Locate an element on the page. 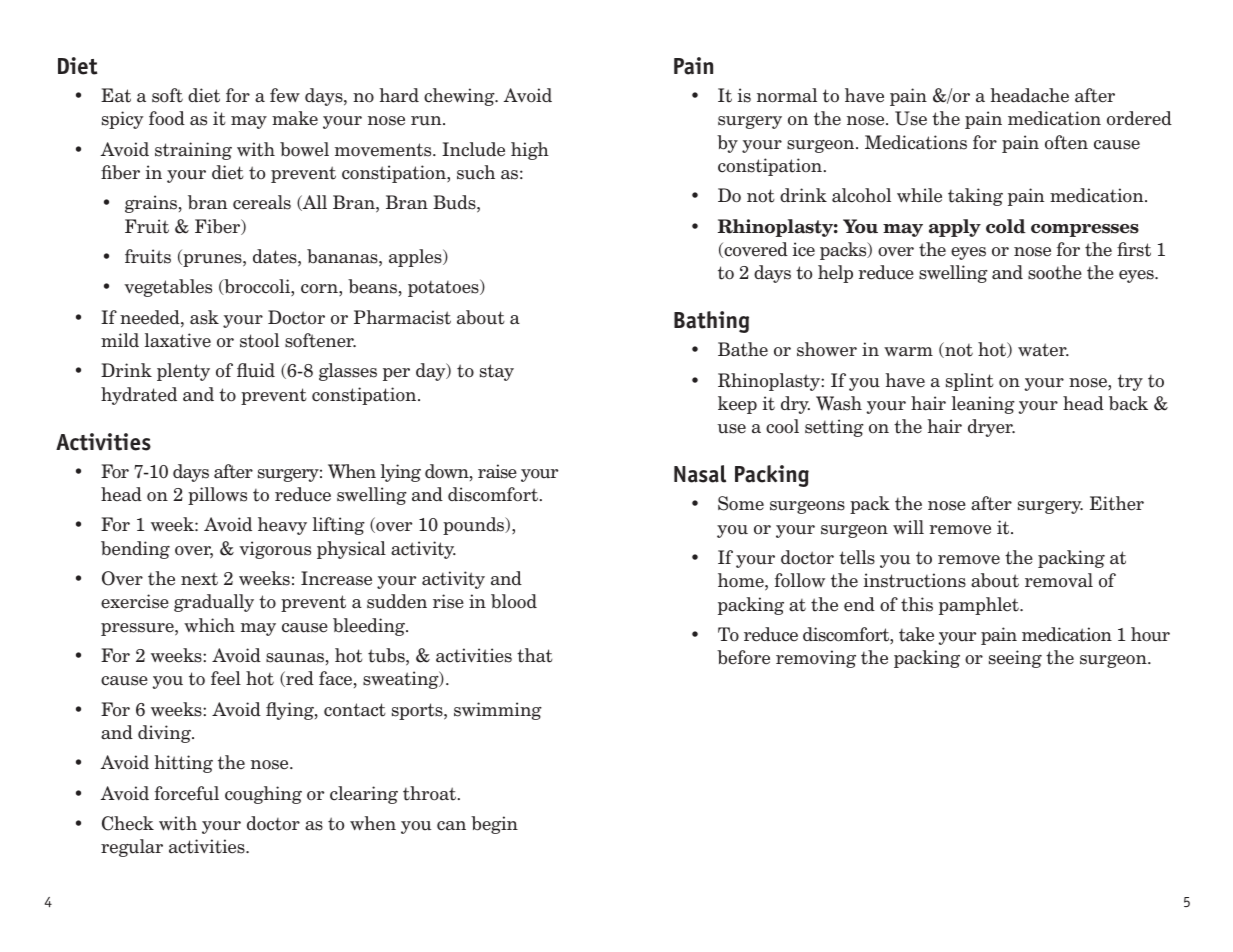 Image resolution: width=1233 pixels, height=952 pixels. that is located at coordinates (535, 655).
